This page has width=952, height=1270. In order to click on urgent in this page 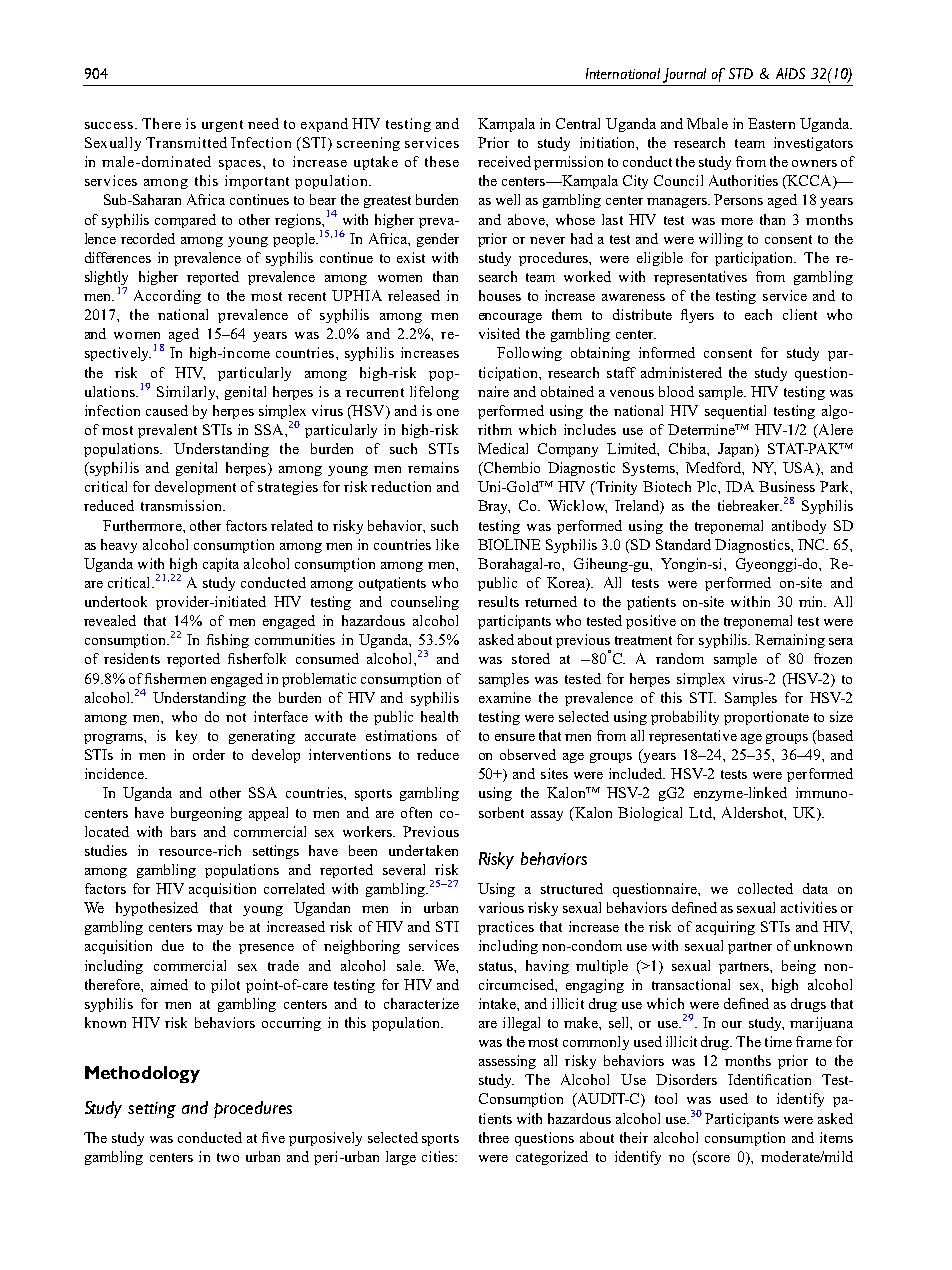, I will do `click(222, 126)`.
